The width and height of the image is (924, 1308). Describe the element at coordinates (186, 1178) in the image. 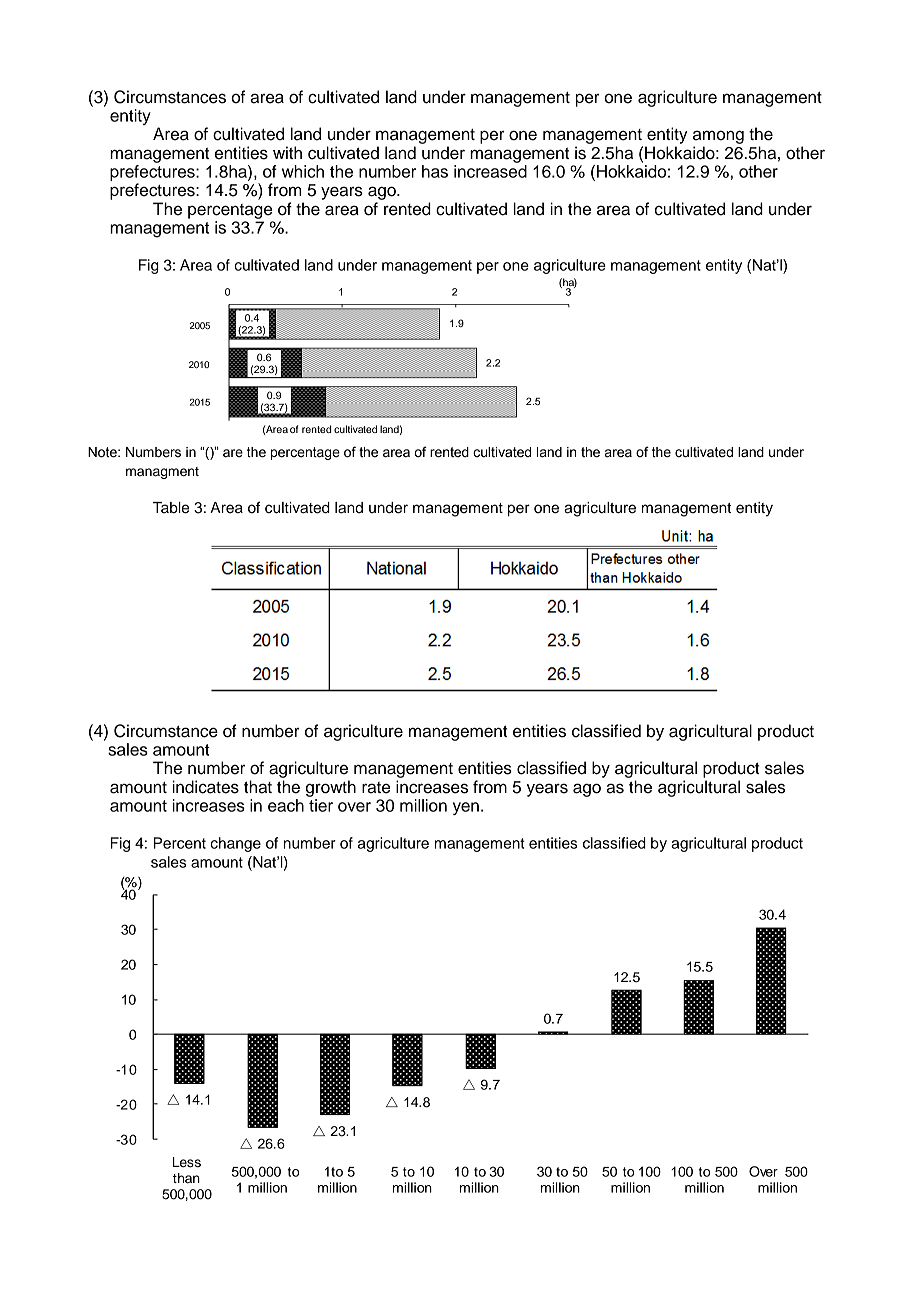

I see `than` at that location.
